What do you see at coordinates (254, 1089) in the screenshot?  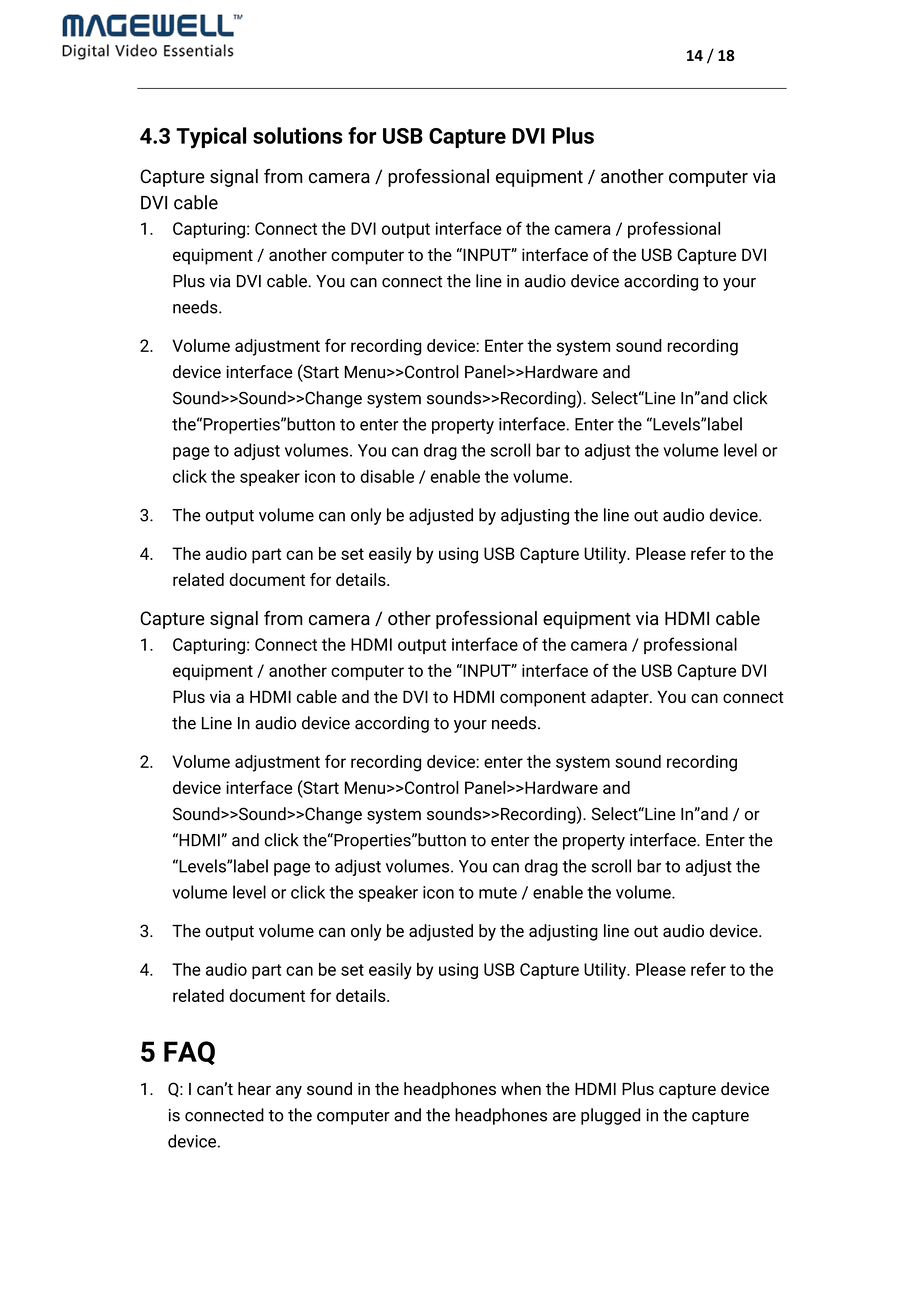 I see `hear` at bounding box center [254, 1089].
